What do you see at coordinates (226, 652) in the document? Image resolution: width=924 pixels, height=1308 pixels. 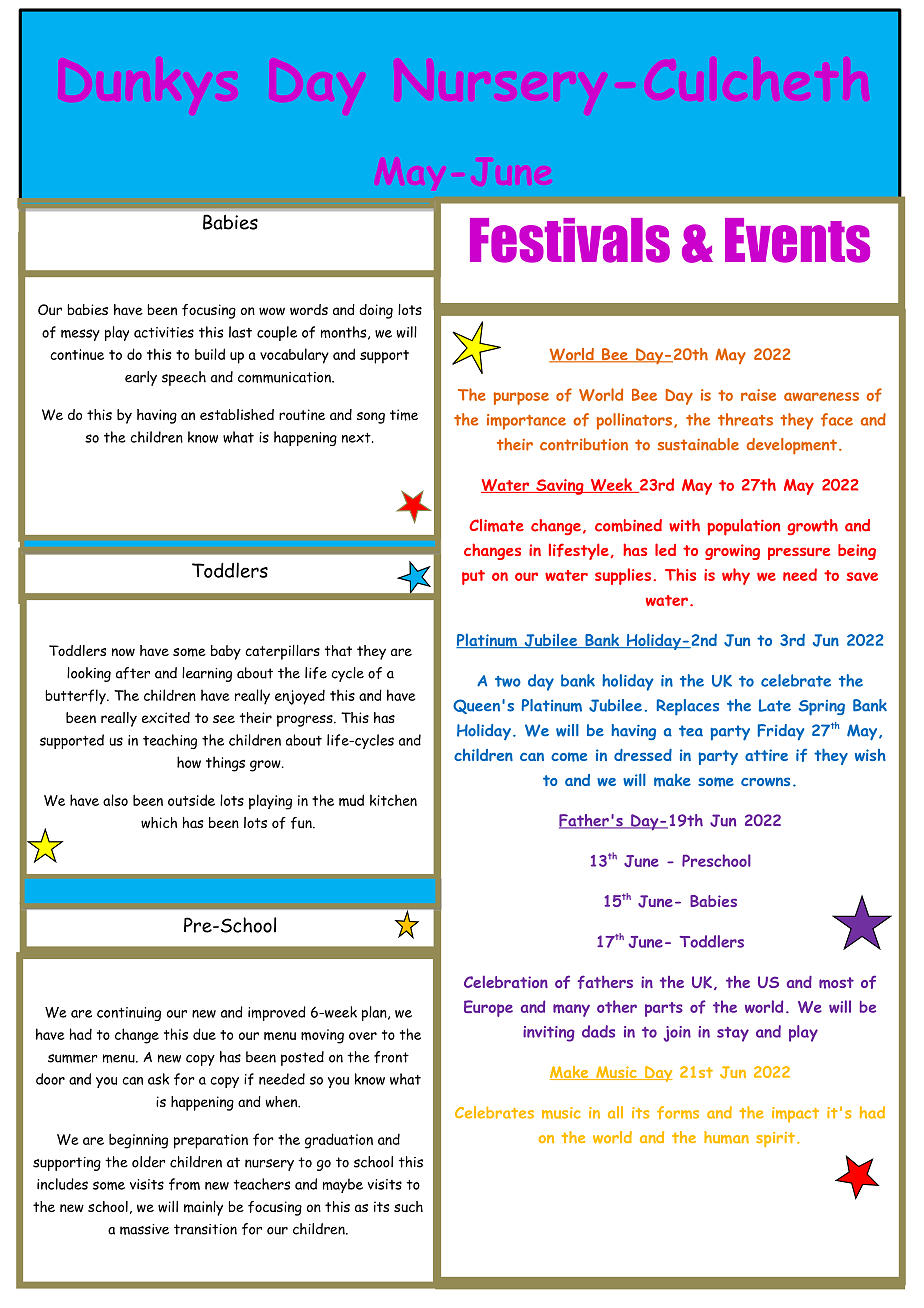 I see `baby` at bounding box center [226, 652].
